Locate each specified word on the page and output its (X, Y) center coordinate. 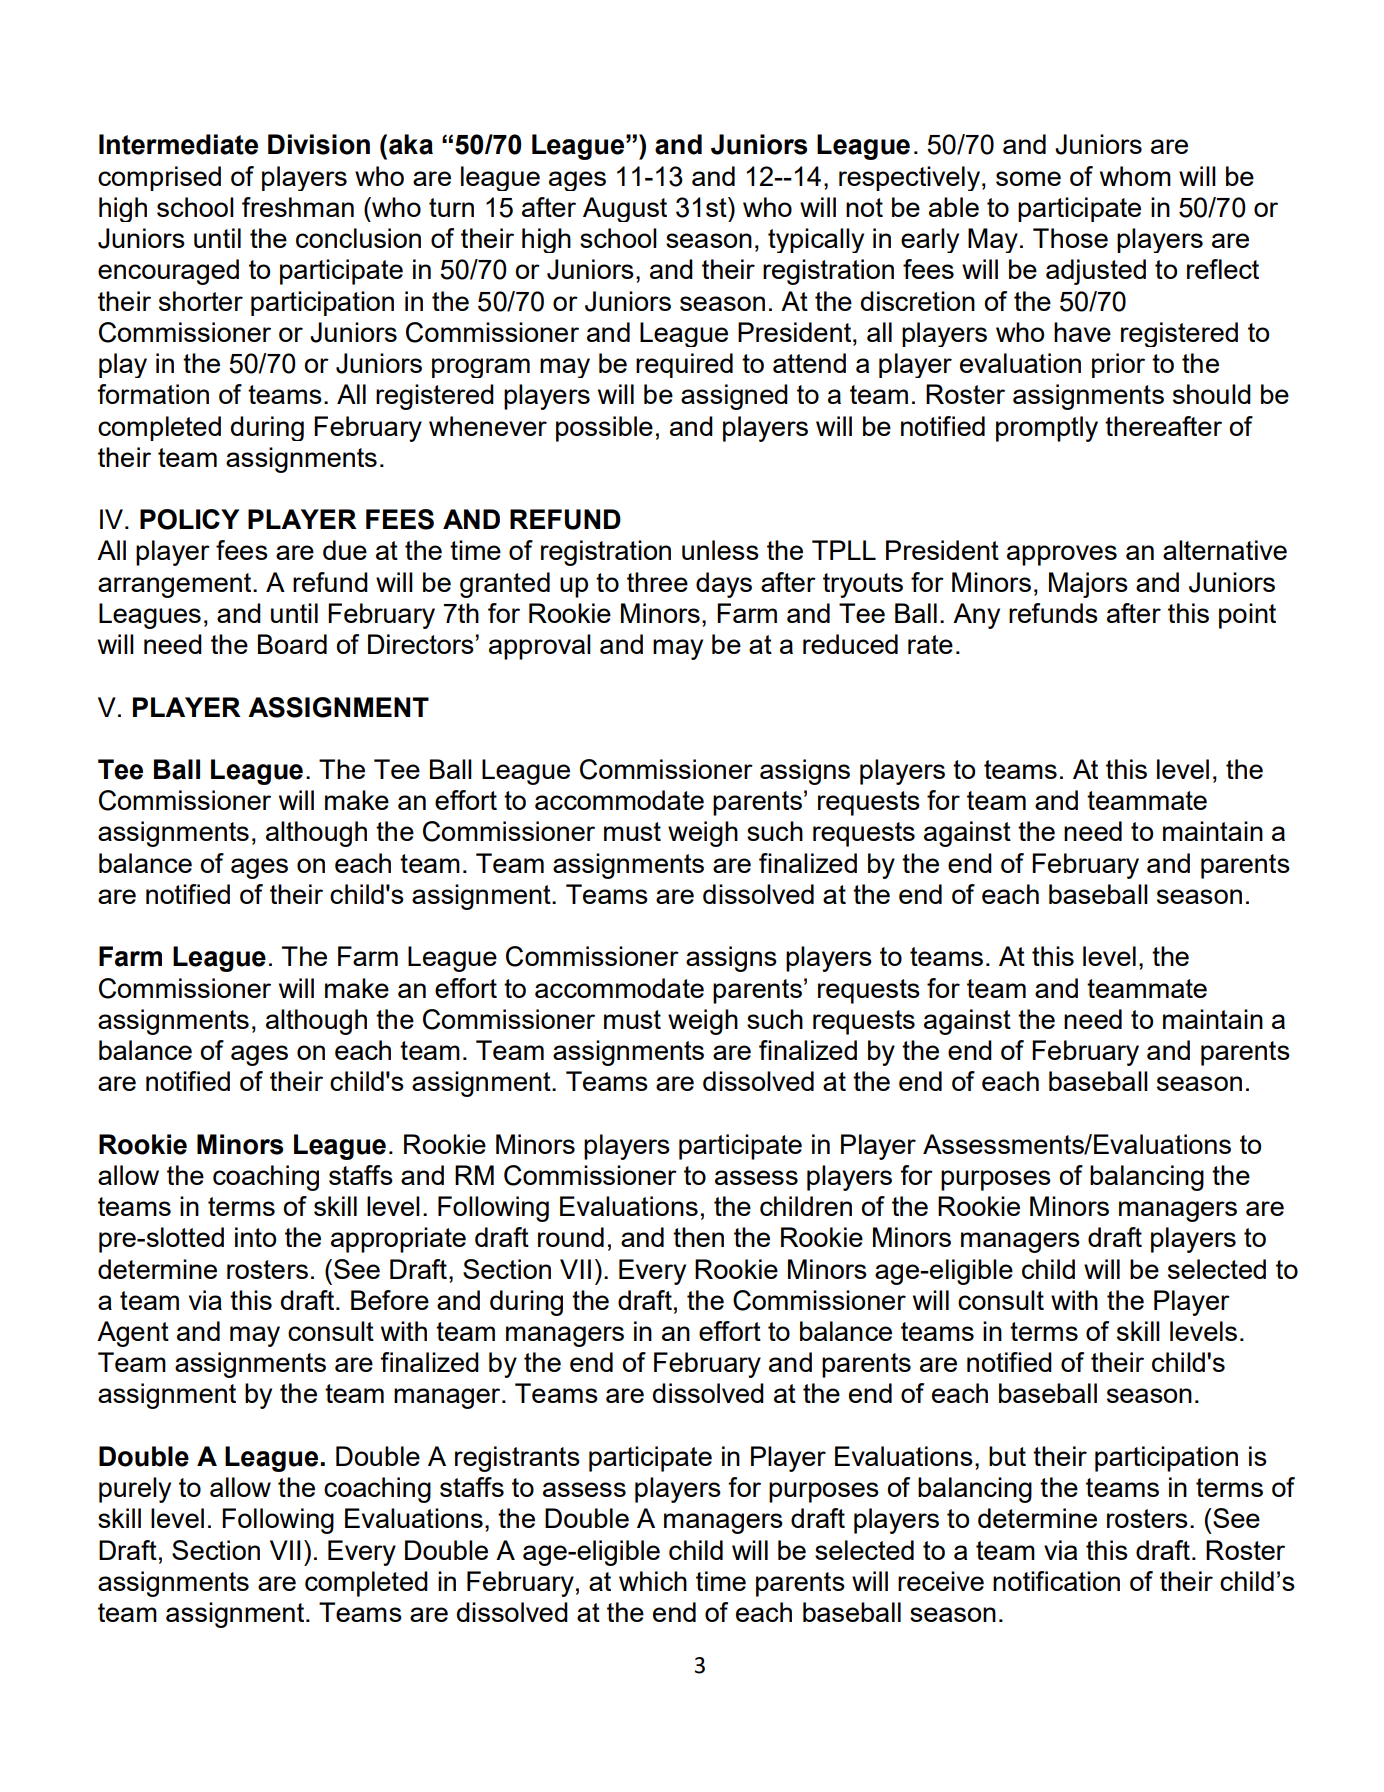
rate (930, 644)
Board (292, 644)
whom (1135, 176)
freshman (298, 207)
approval (540, 647)
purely (135, 1490)
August (625, 209)
